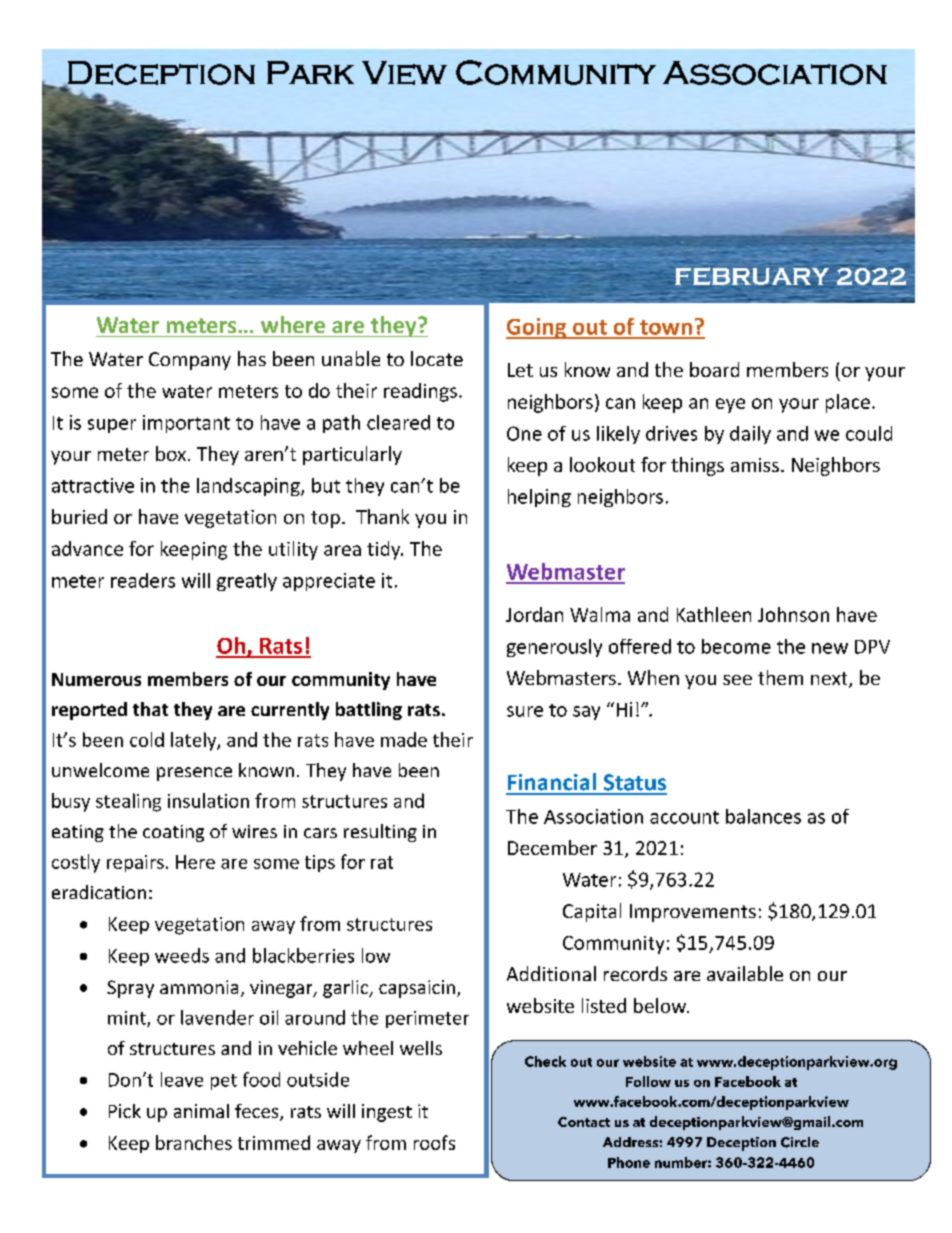  Describe the element at coordinates (752, 276) in the screenshot. I see `FEBRUARY` at that location.
